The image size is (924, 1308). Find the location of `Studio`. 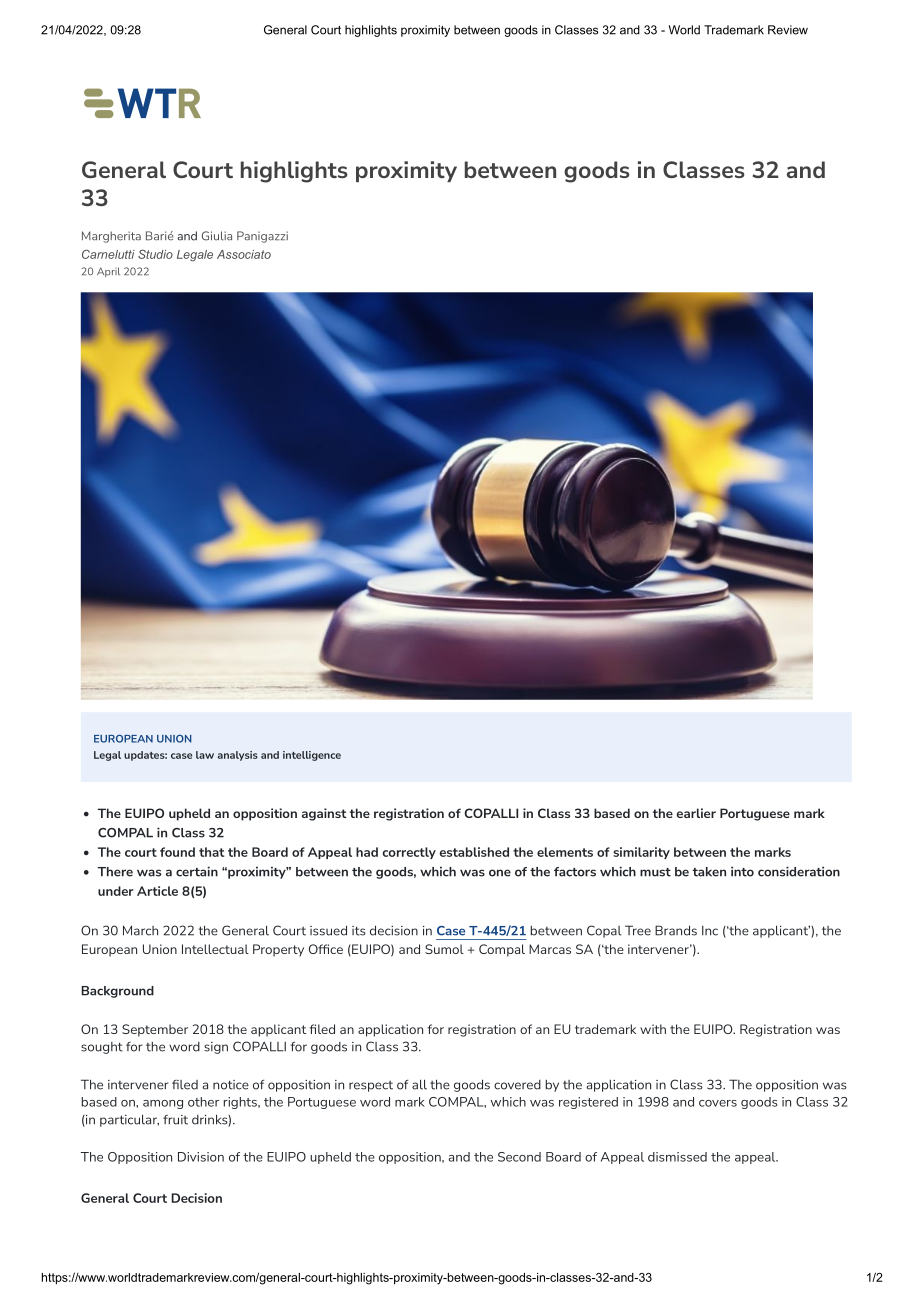

Studio is located at coordinates (155, 254).
